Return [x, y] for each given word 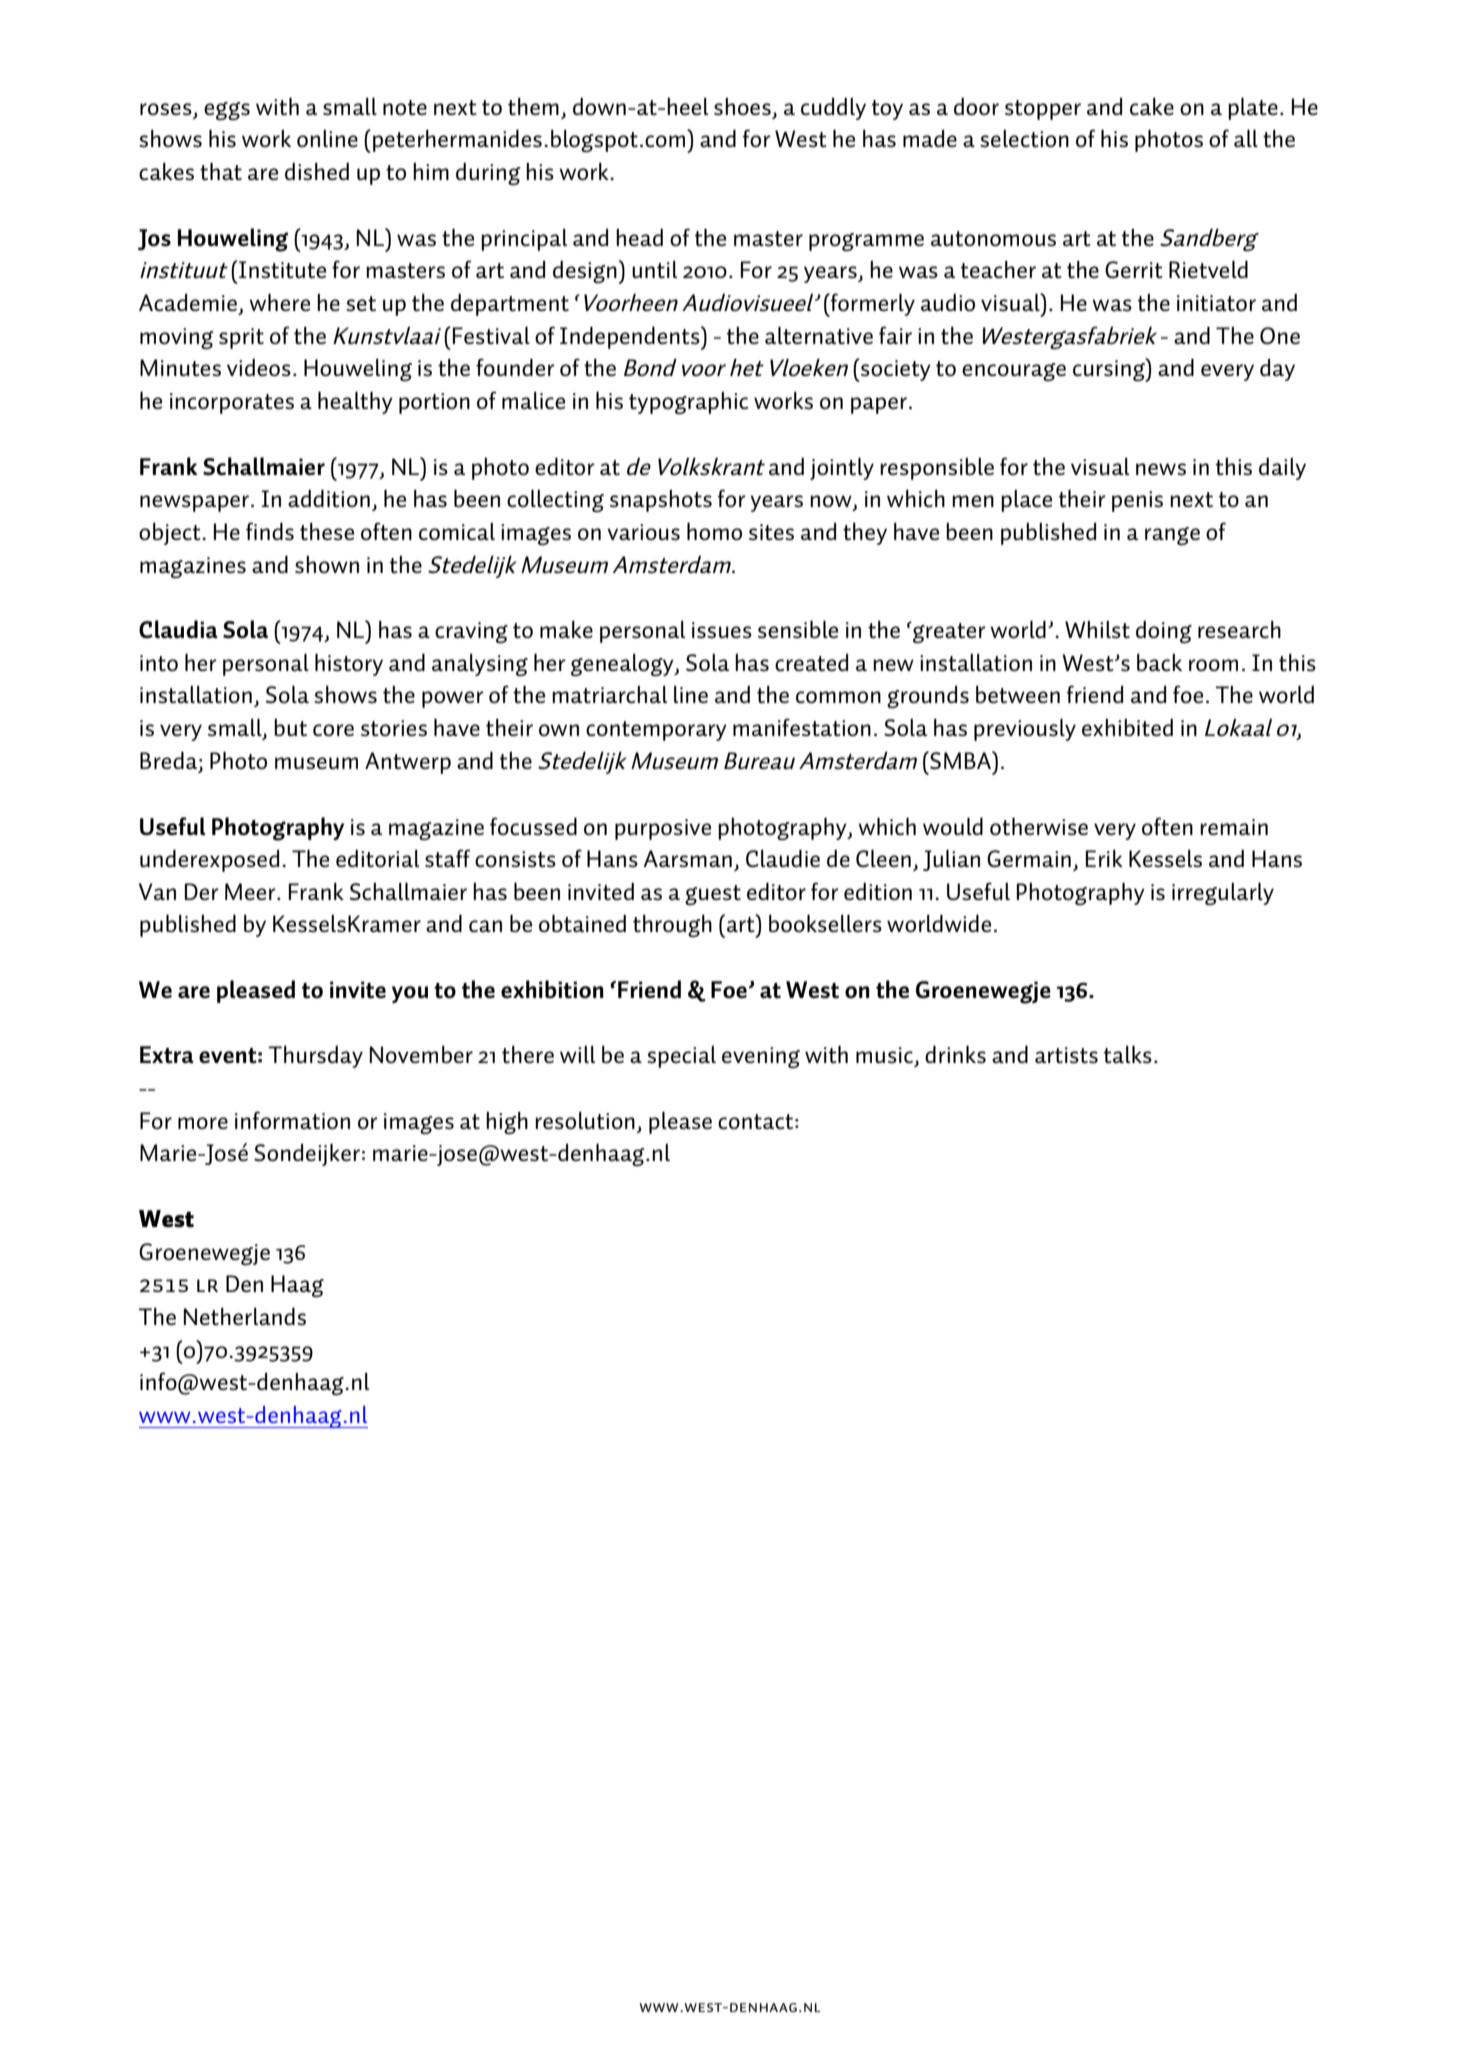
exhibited [1127, 727]
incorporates [232, 403]
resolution [585, 1120]
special [681, 1057]
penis [1137, 501]
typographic [688, 403]
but [290, 727]
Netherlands [245, 1316]
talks [1128, 1054]
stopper [1043, 110]
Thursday [315, 1057]
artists [1066, 1055]
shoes [743, 108]
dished [317, 171]
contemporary [656, 731]
